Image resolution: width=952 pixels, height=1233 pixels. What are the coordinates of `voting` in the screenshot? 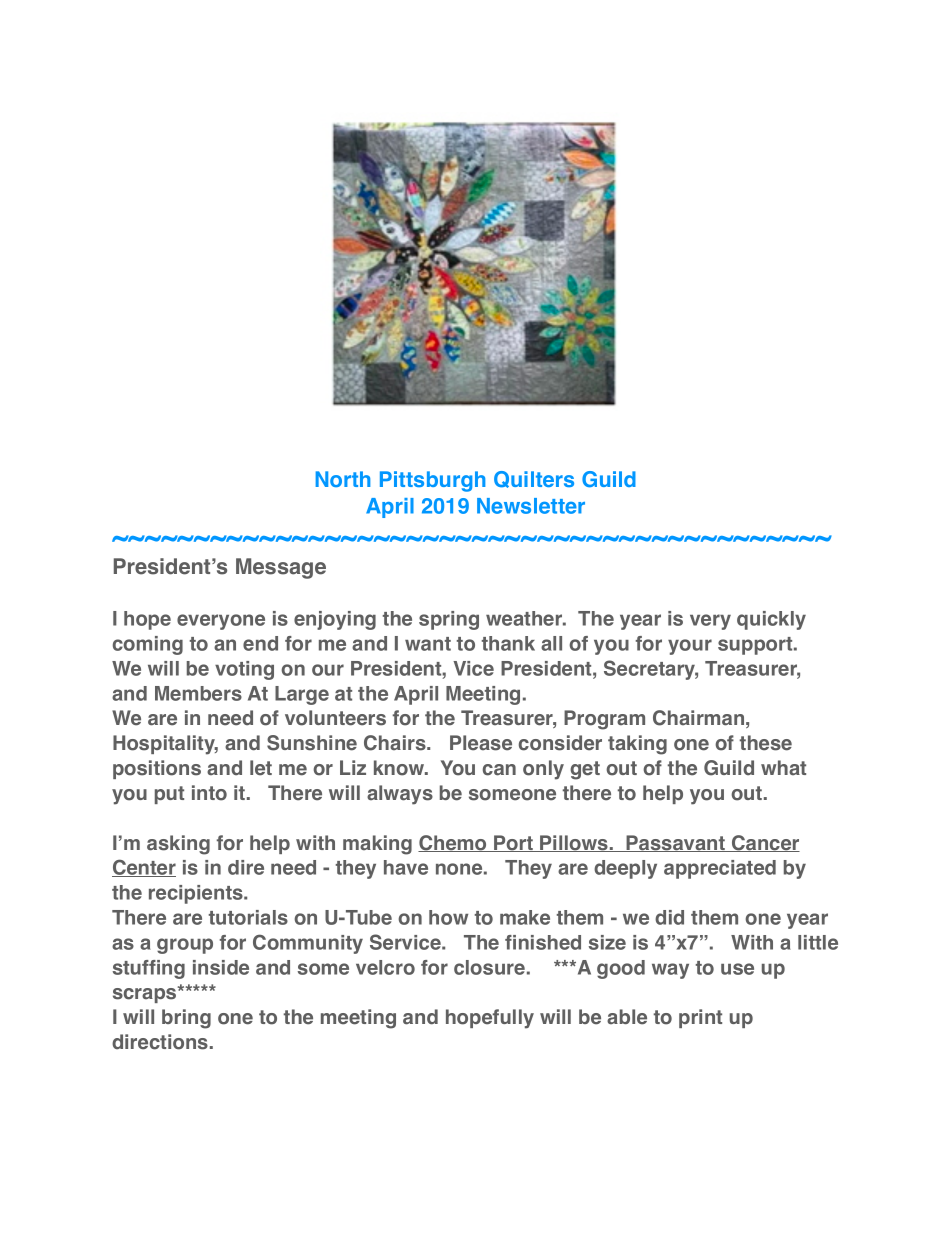 It's located at (244, 670).
